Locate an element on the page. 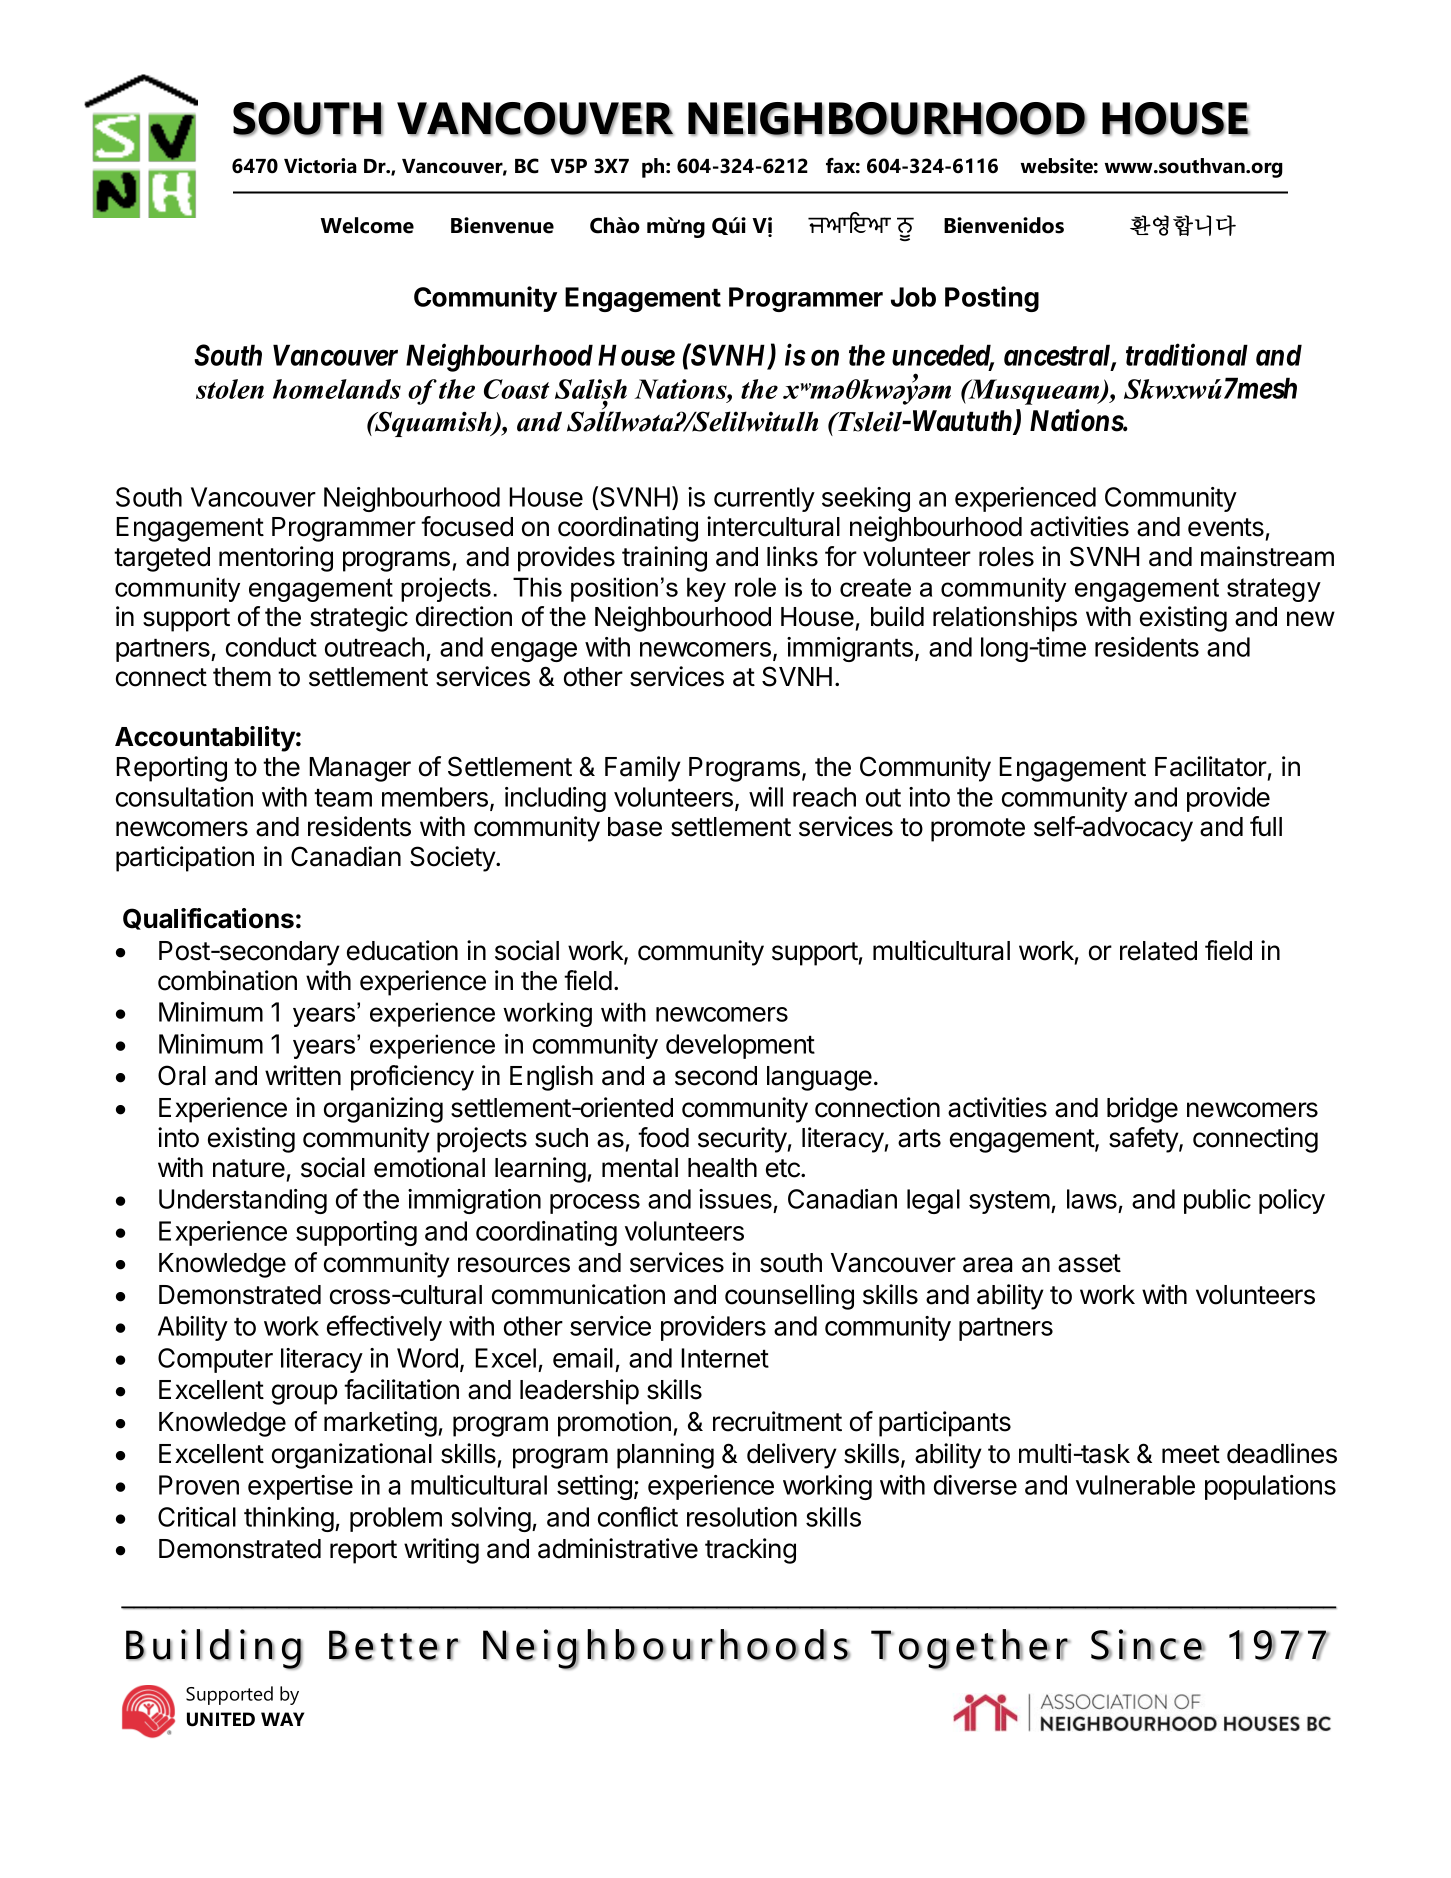  development is located at coordinates (740, 1046).
